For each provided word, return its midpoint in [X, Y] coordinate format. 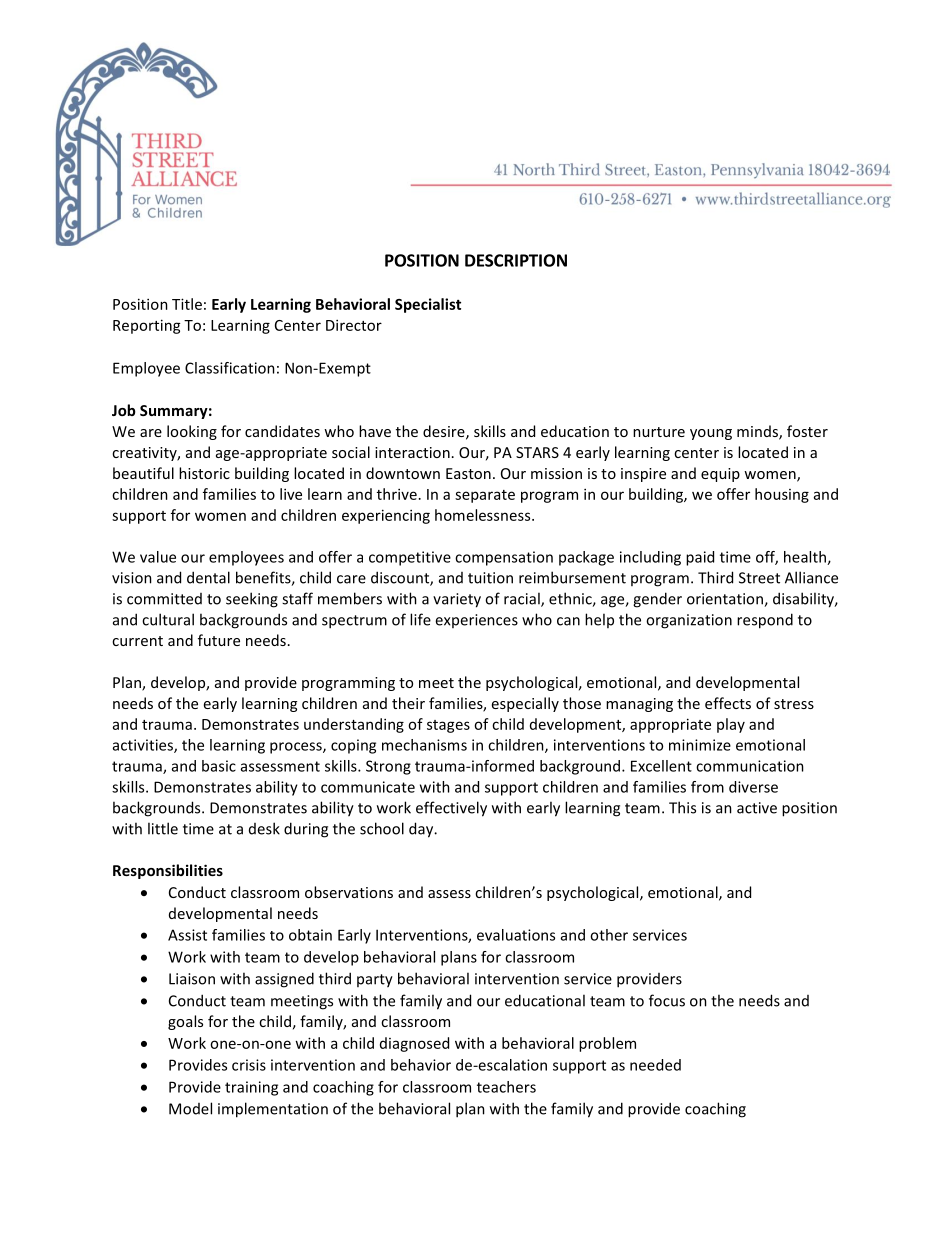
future [219, 640]
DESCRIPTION [516, 260]
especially [525, 704]
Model [190, 1108]
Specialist [428, 305]
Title [187, 304]
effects [728, 703]
